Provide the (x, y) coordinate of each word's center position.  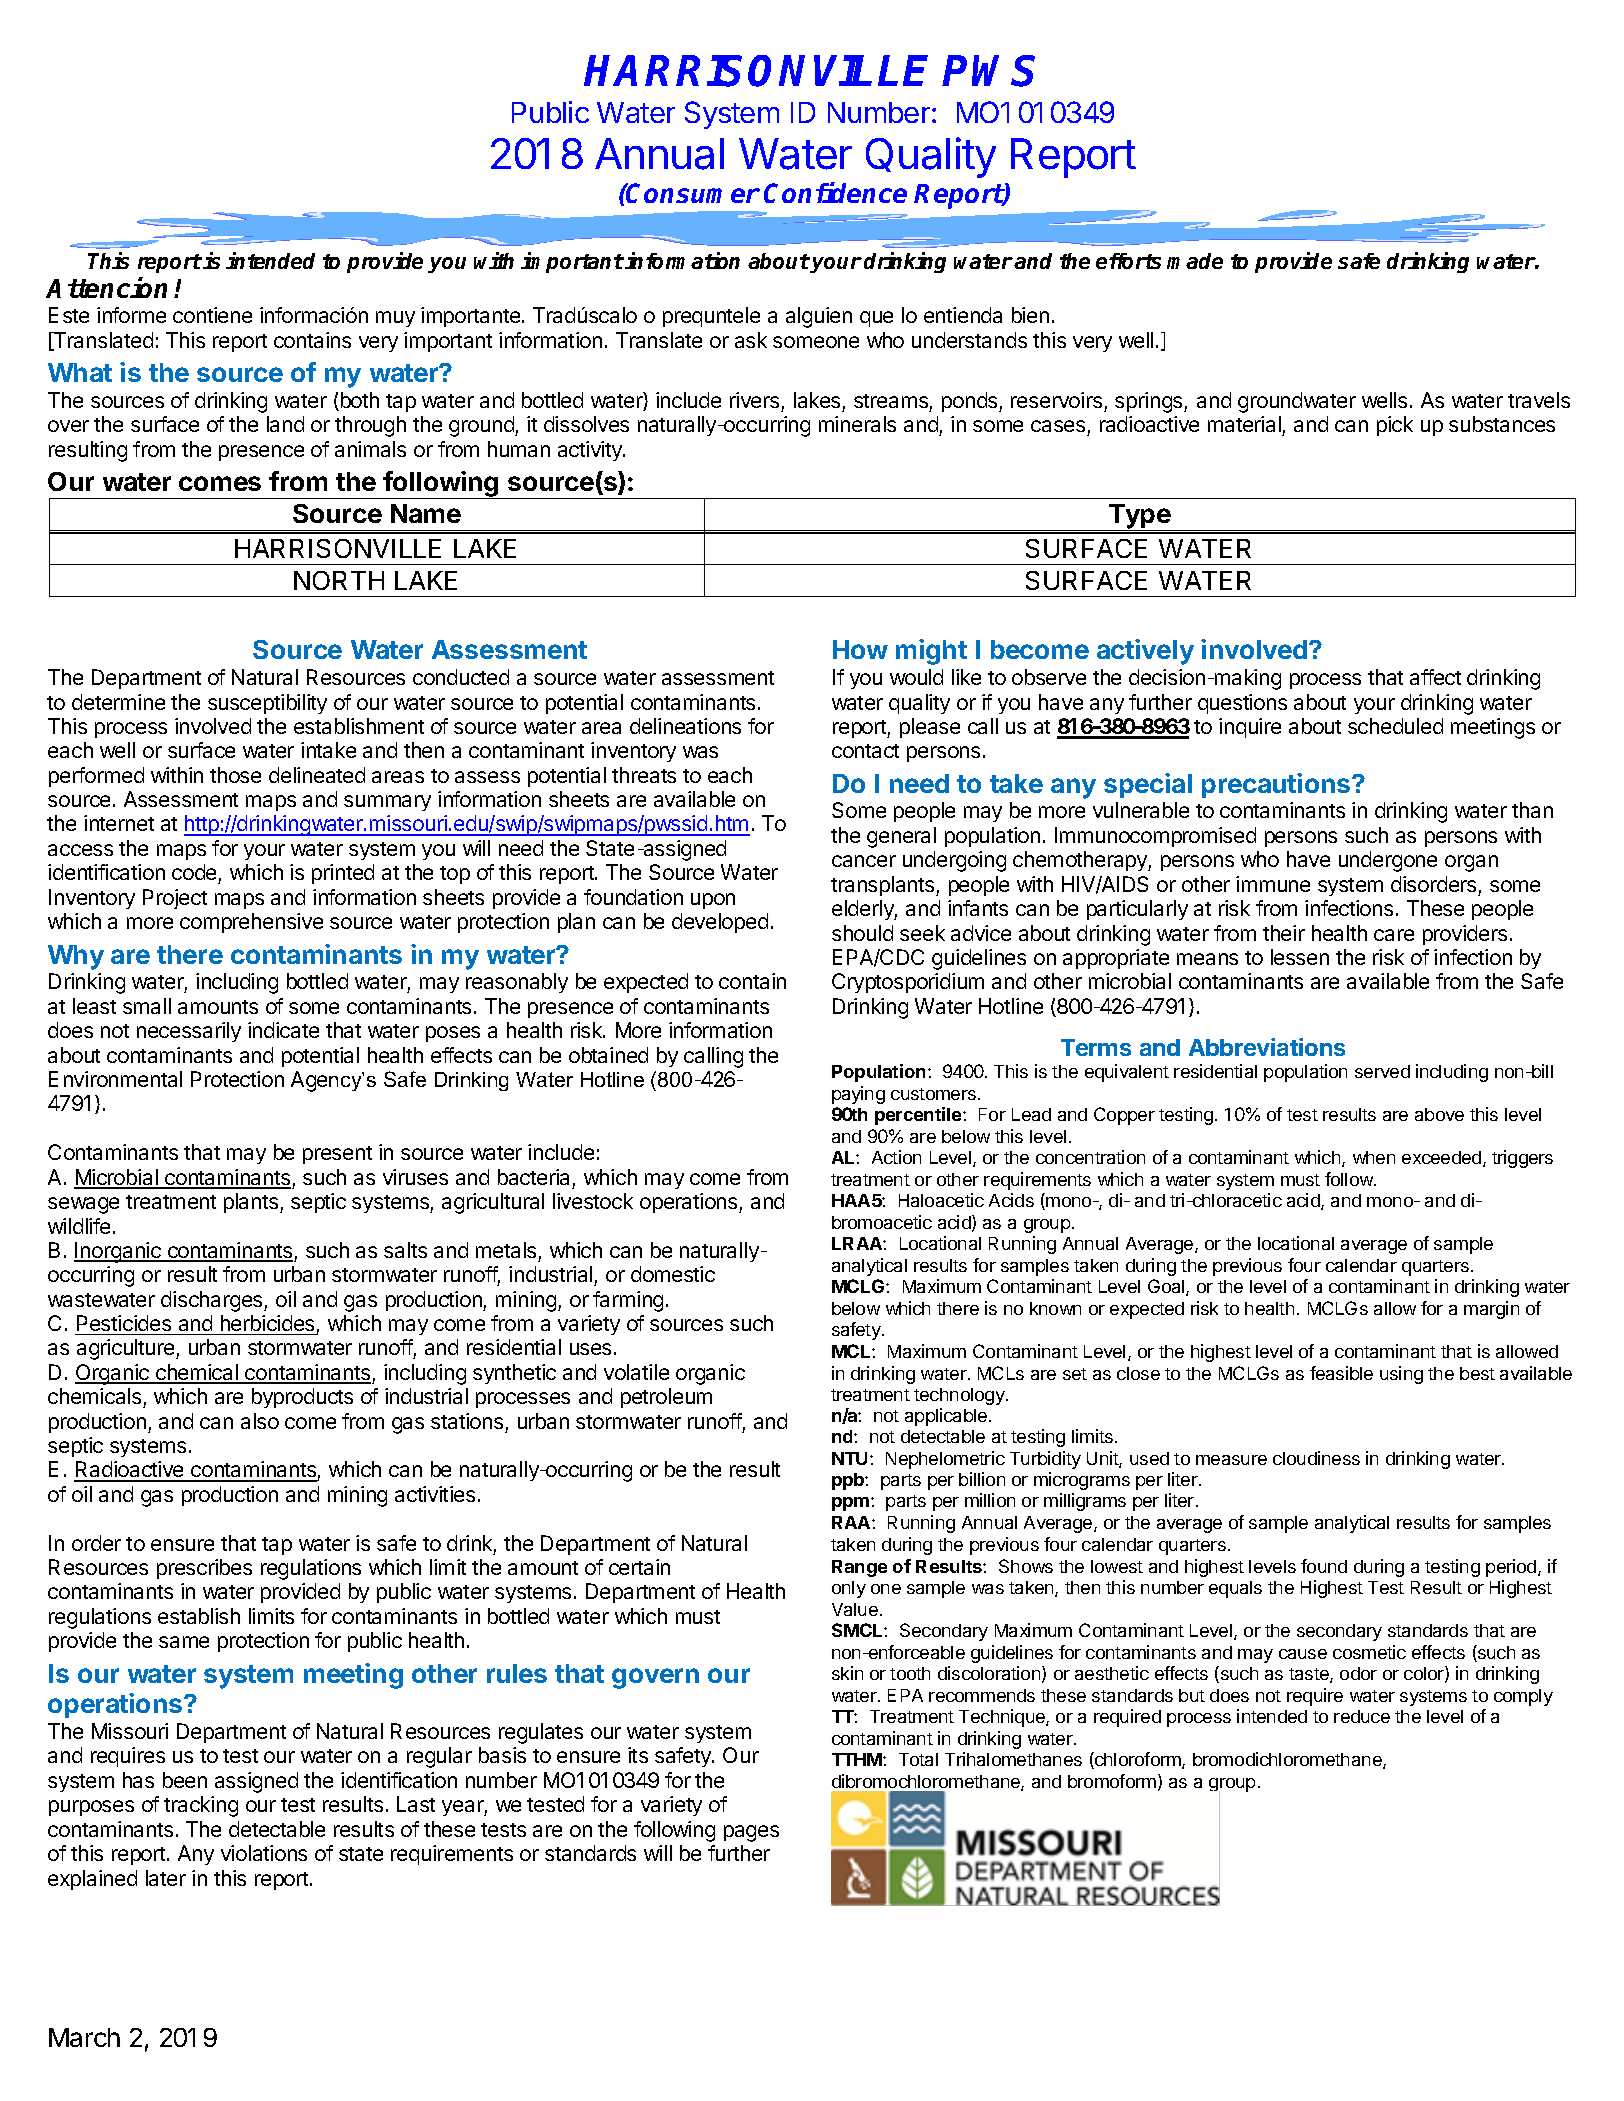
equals (1235, 1589)
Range (859, 1568)
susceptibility (267, 704)
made (1195, 261)
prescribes (204, 1569)
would (916, 677)
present (337, 1155)
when (1374, 1157)
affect (1435, 677)
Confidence (835, 192)
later (166, 1878)
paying (858, 1095)
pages (751, 1833)
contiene (212, 315)
